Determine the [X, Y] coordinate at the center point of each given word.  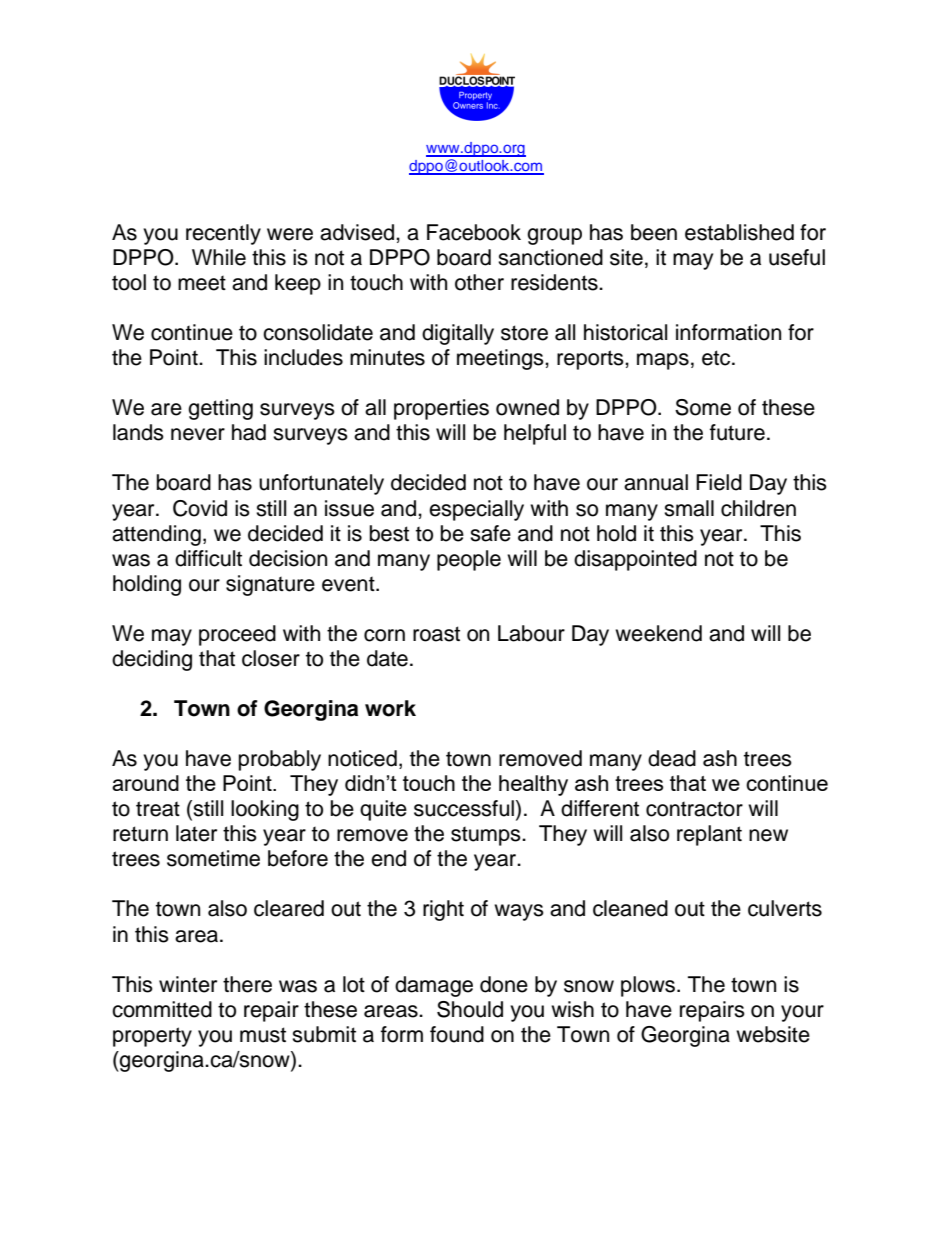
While [219, 257]
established [739, 232]
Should [470, 1009]
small [689, 508]
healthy [533, 785]
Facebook [474, 232]
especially [476, 510]
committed [162, 1009]
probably [280, 760]
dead [672, 758]
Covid [200, 508]
